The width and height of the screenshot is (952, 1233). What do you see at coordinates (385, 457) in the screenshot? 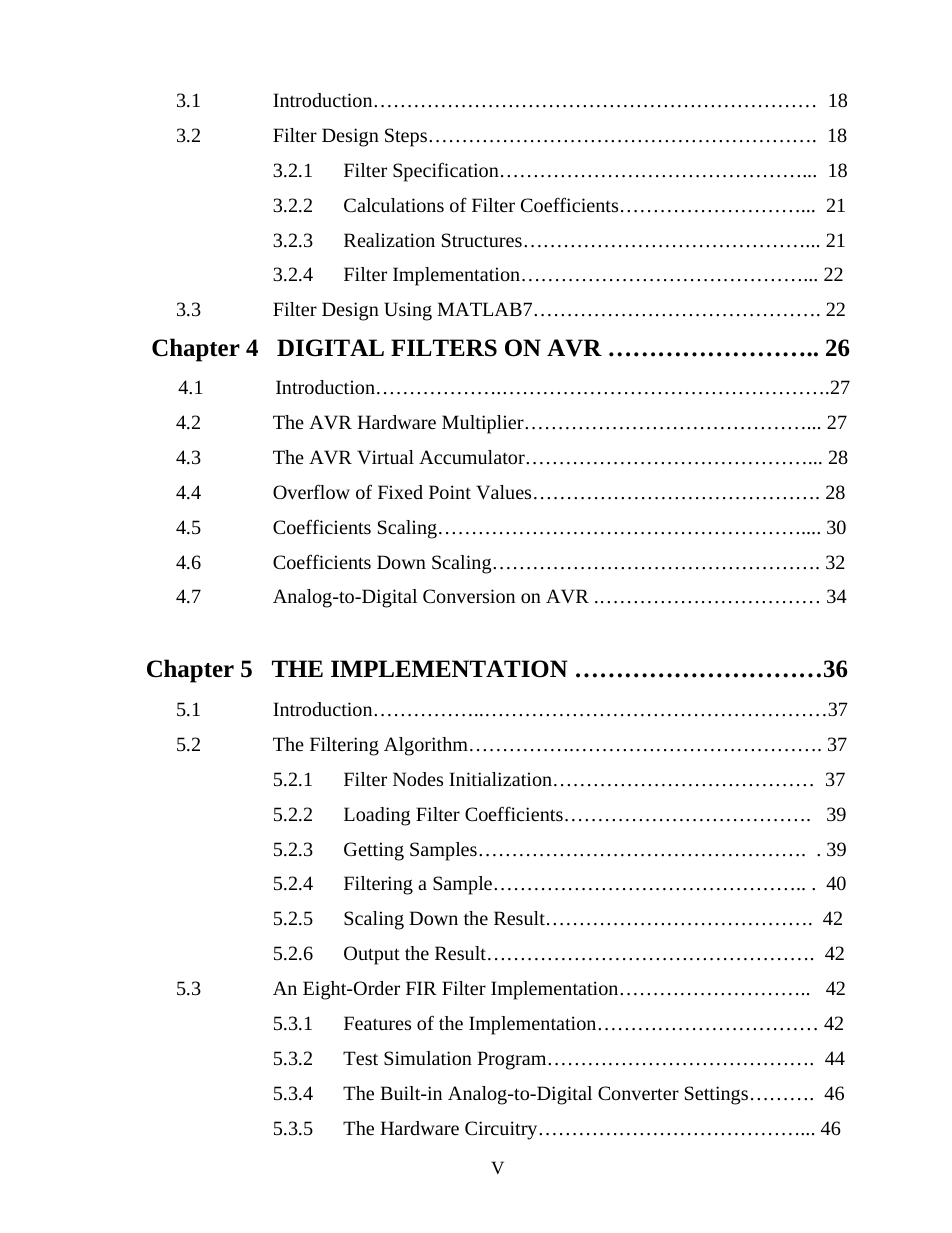
I see `Virtual` at bounding box center [385, 457].
